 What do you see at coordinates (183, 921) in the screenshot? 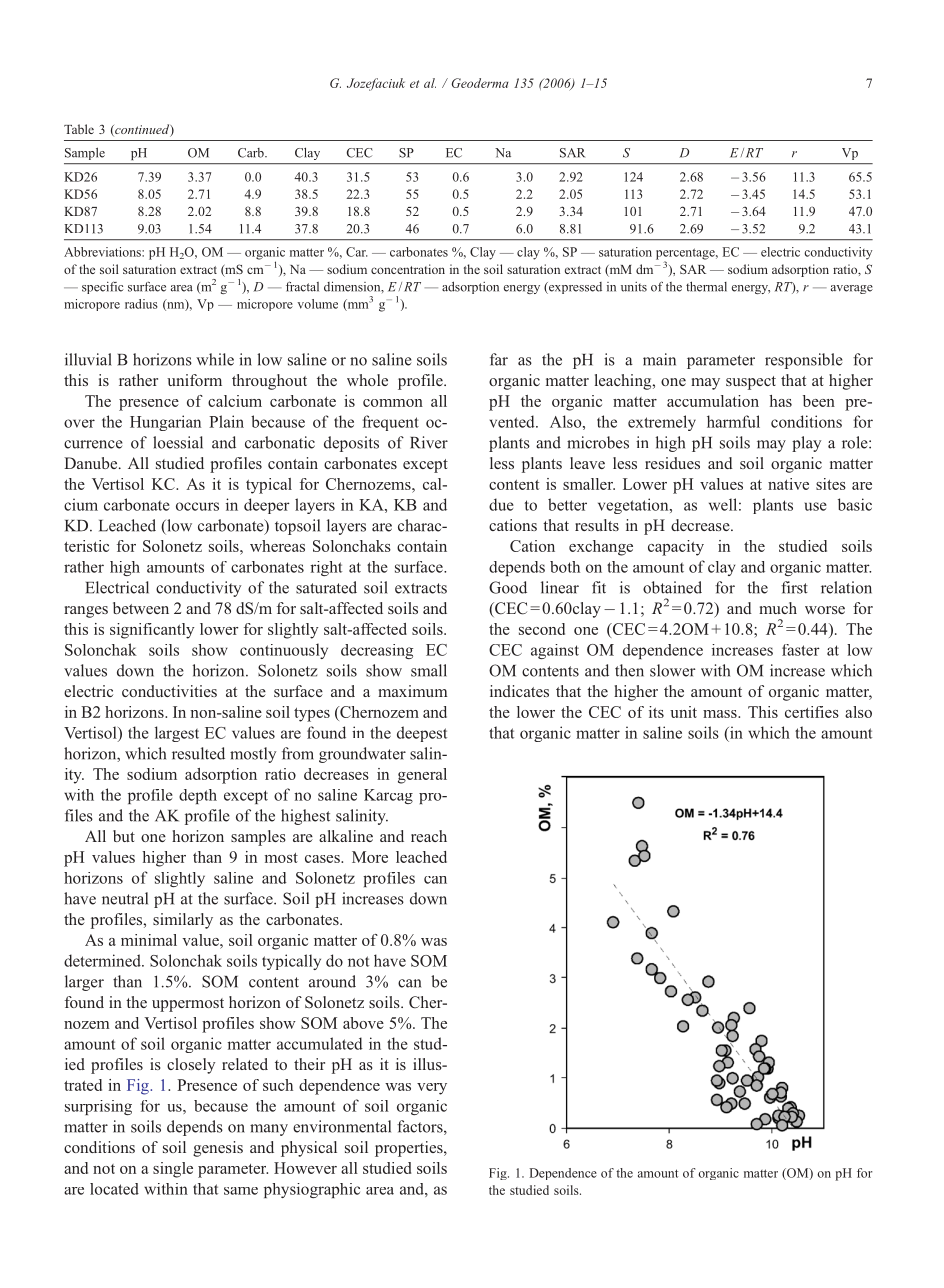
I see `similarly` at bounding box center [183, 921].
